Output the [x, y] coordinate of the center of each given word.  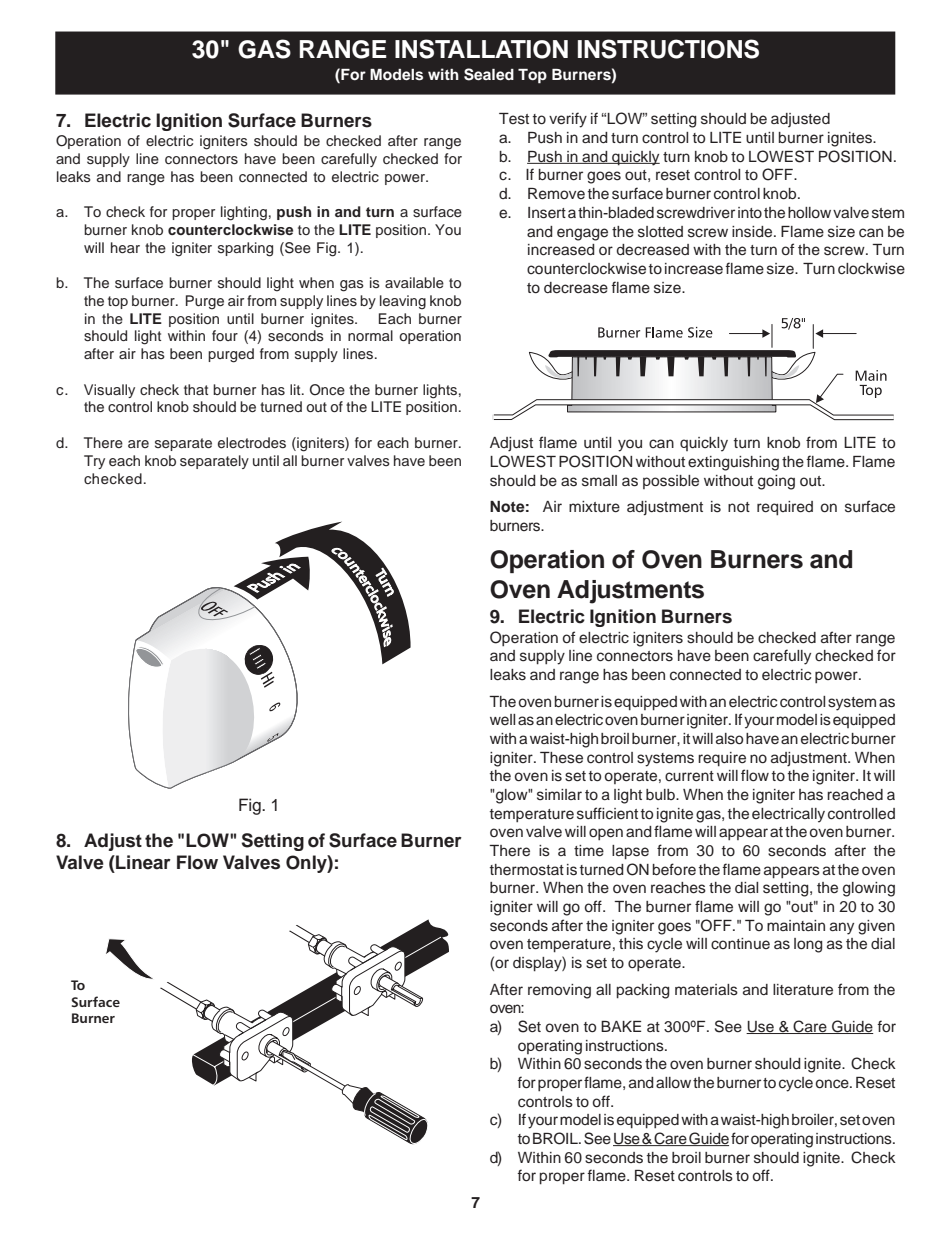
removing [559, 991]
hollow [809, 212]
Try [94, 462]
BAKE [621, 1026]
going [776, 482]
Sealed [489, 74]
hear [125, 247]
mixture [594, 507]
